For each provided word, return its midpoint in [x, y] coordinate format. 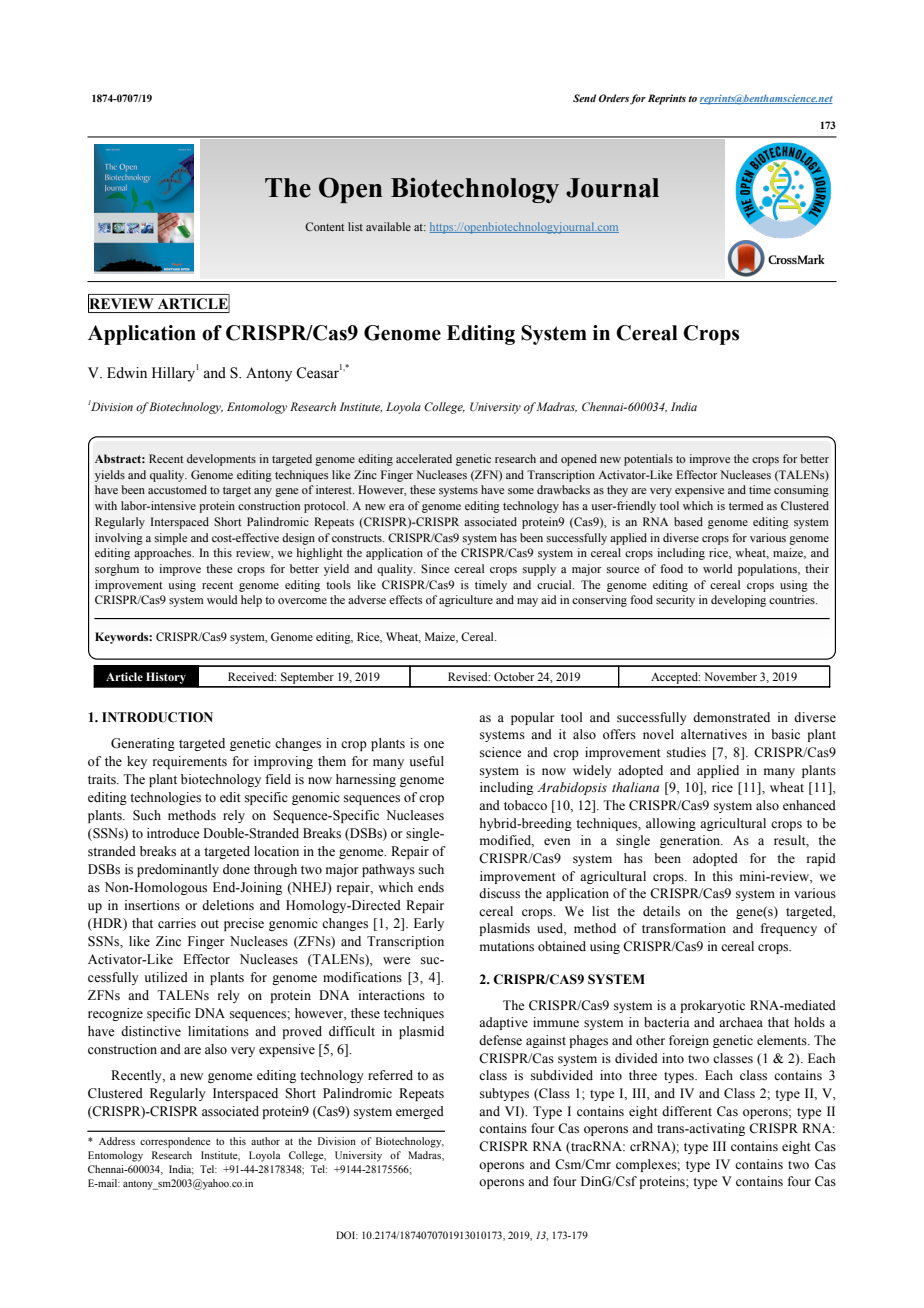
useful [426, 761]
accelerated [424, 458]
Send [584, 98]
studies [686, 752]
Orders [614, 98]
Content [324, 226]
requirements [190, 762]
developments [221, 460]
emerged [420, 1112]
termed [746, 505]
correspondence [175, 1142]
